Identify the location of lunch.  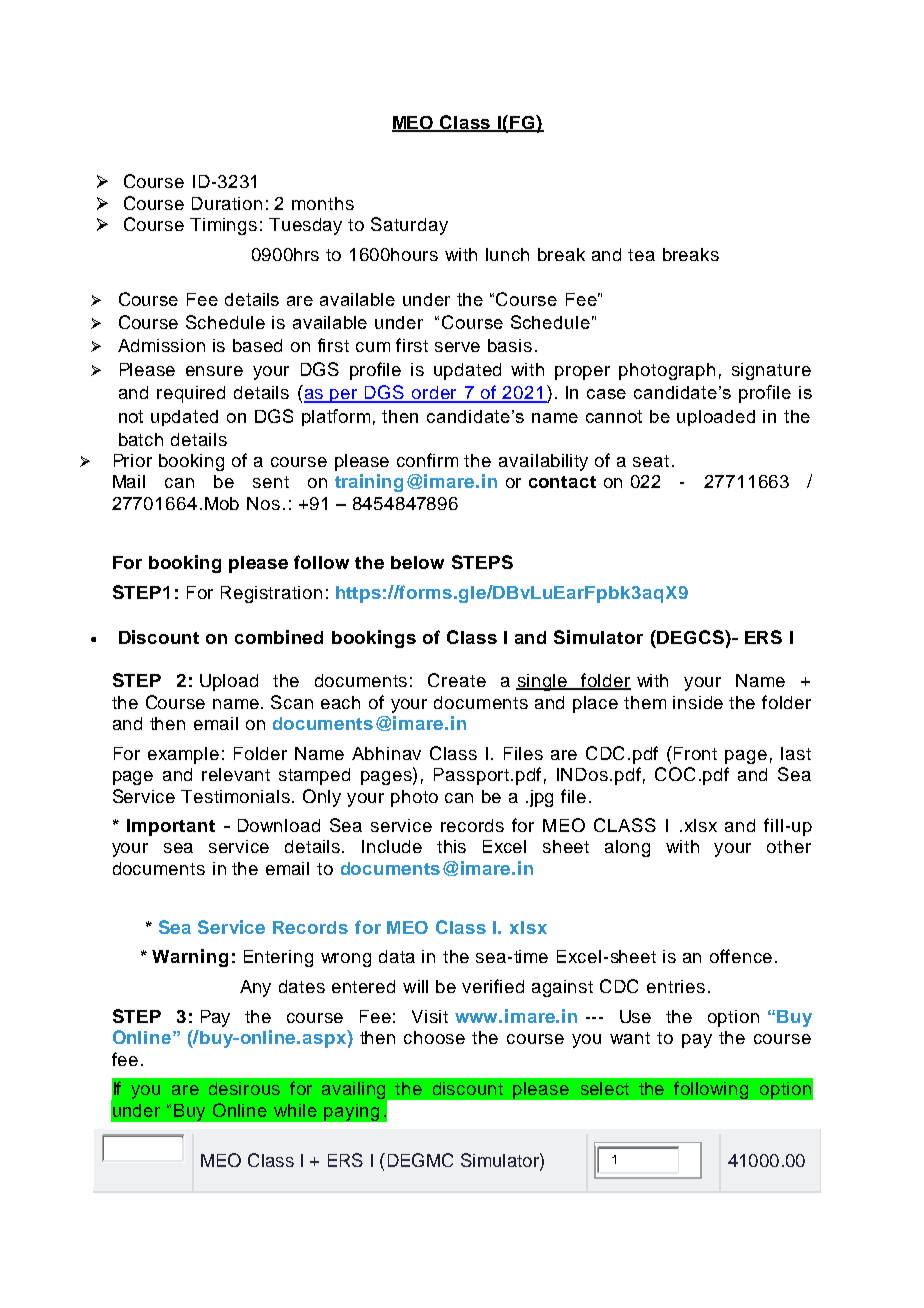
(507, 254).
